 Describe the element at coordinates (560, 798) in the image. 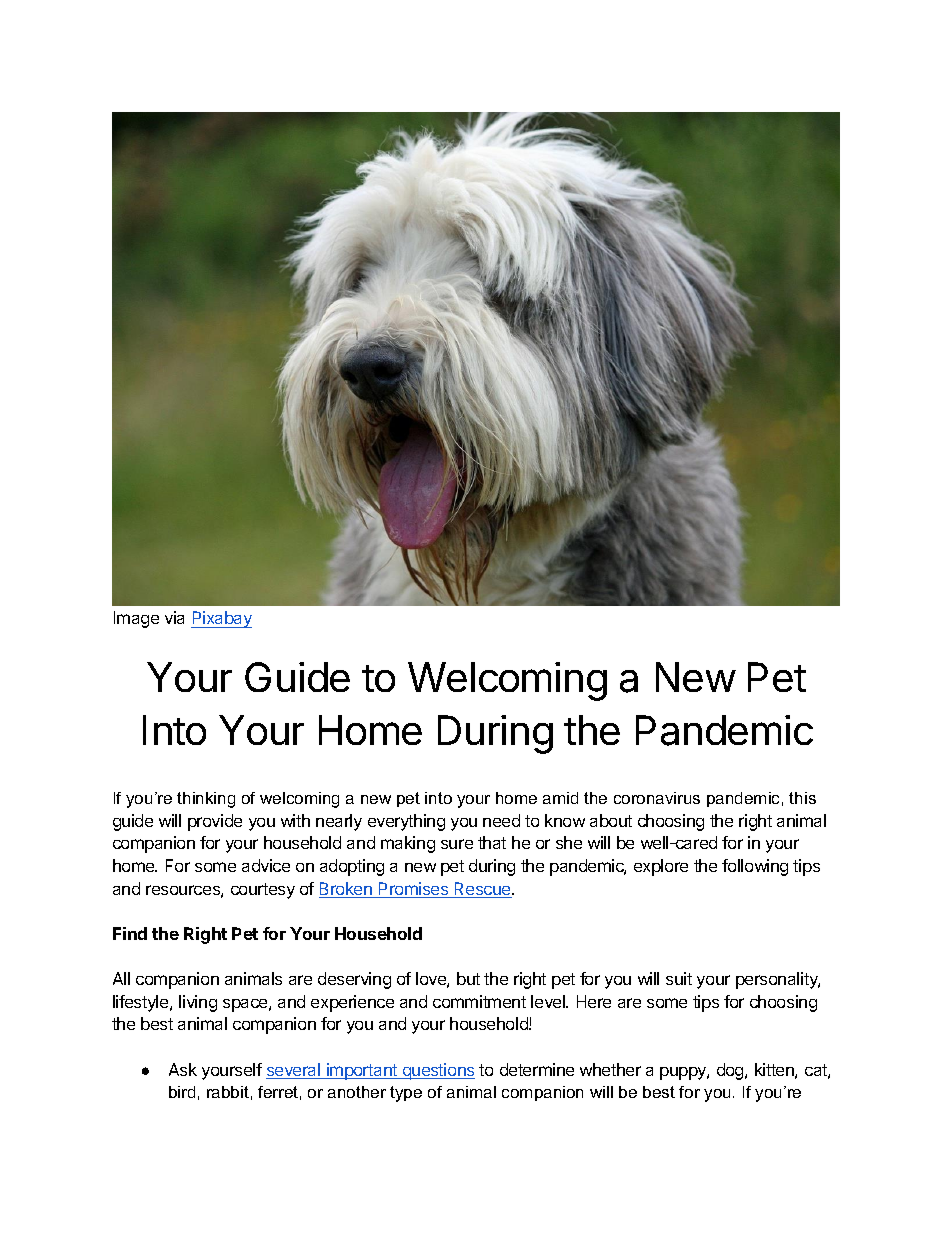

I see `amid` at that location.
